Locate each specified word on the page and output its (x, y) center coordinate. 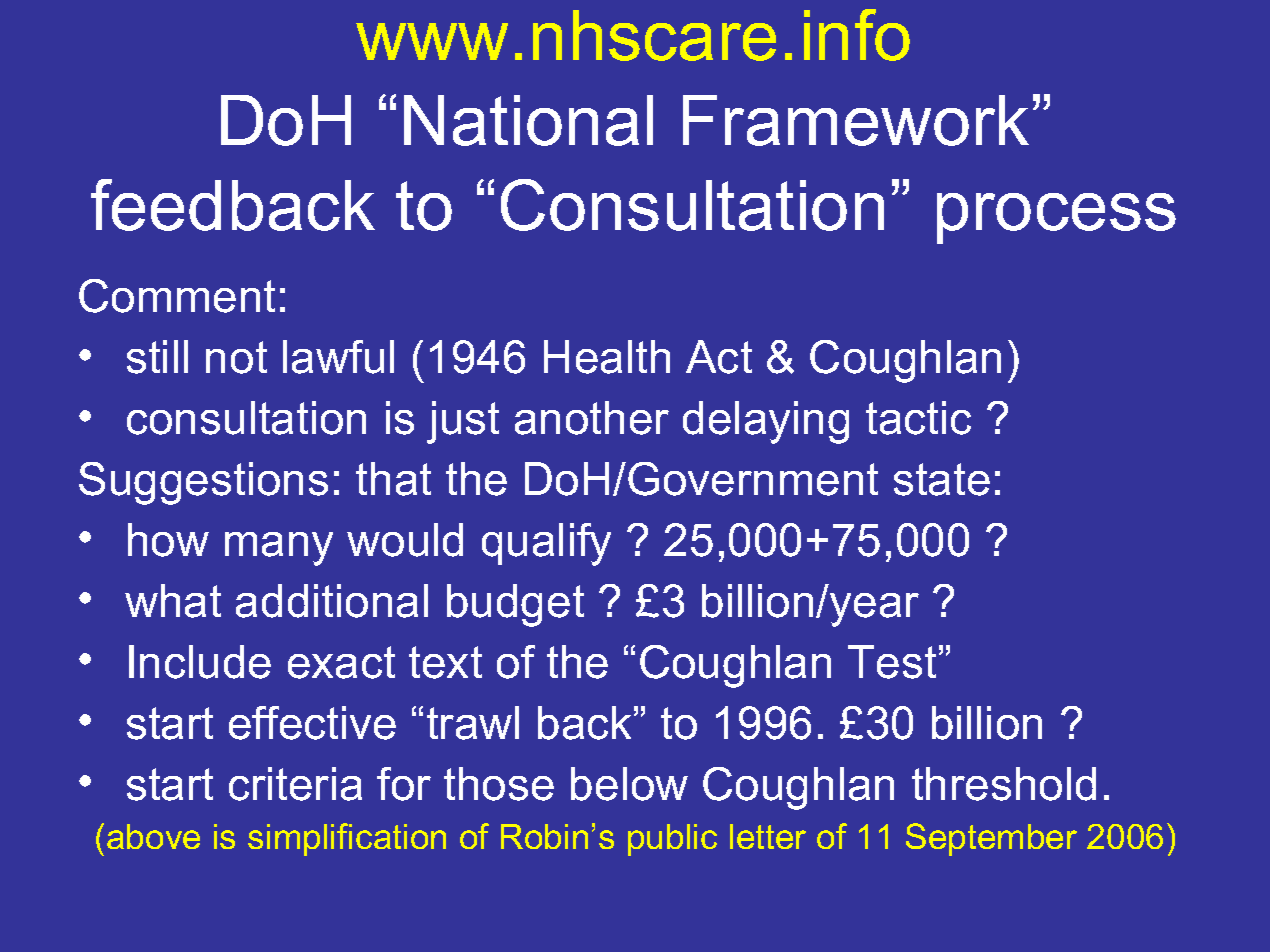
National (528, 120)
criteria (295, 784)
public (672, 840)
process (1056, 218)
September (991, 839)
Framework (856, 120)
